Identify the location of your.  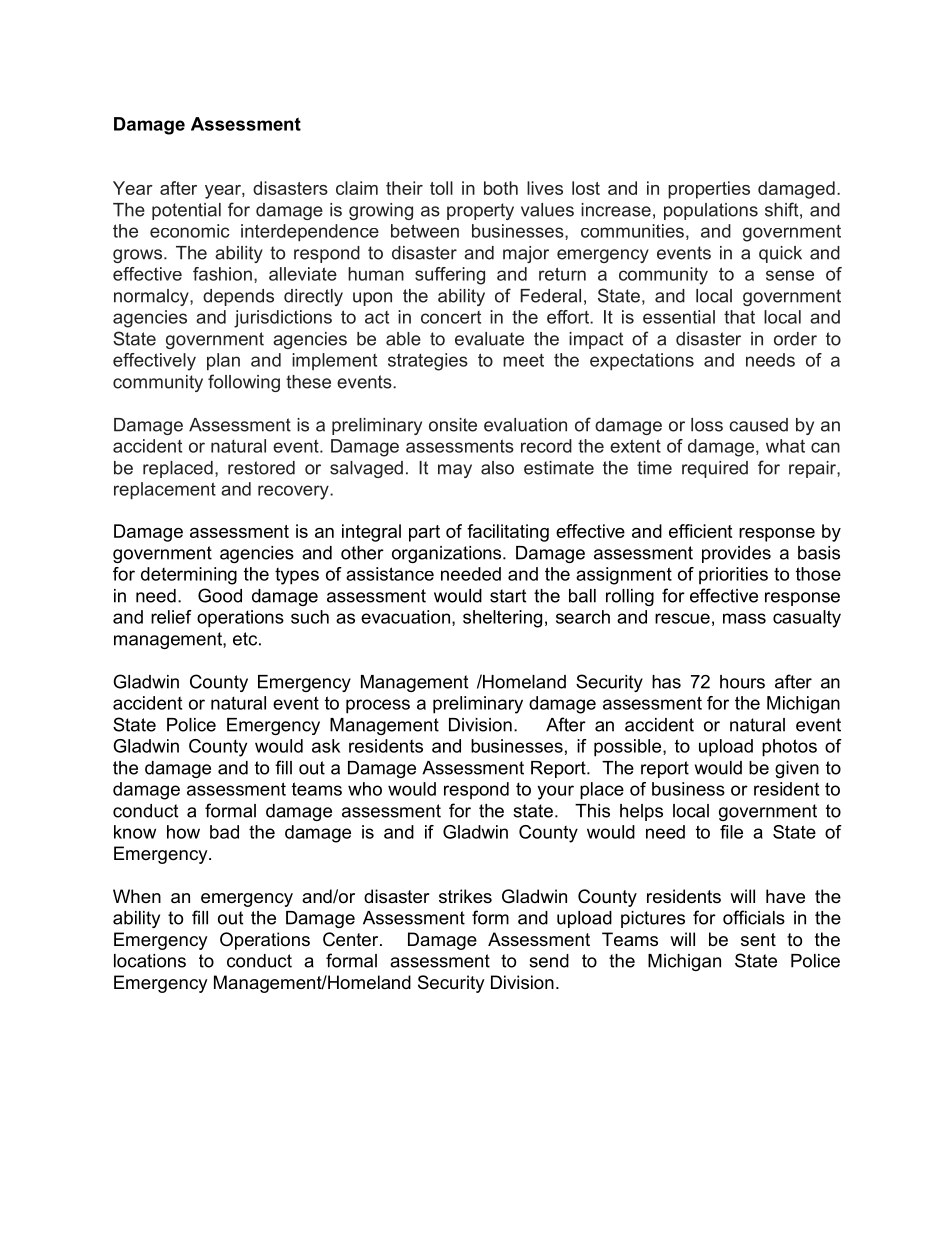
(555, 792).
